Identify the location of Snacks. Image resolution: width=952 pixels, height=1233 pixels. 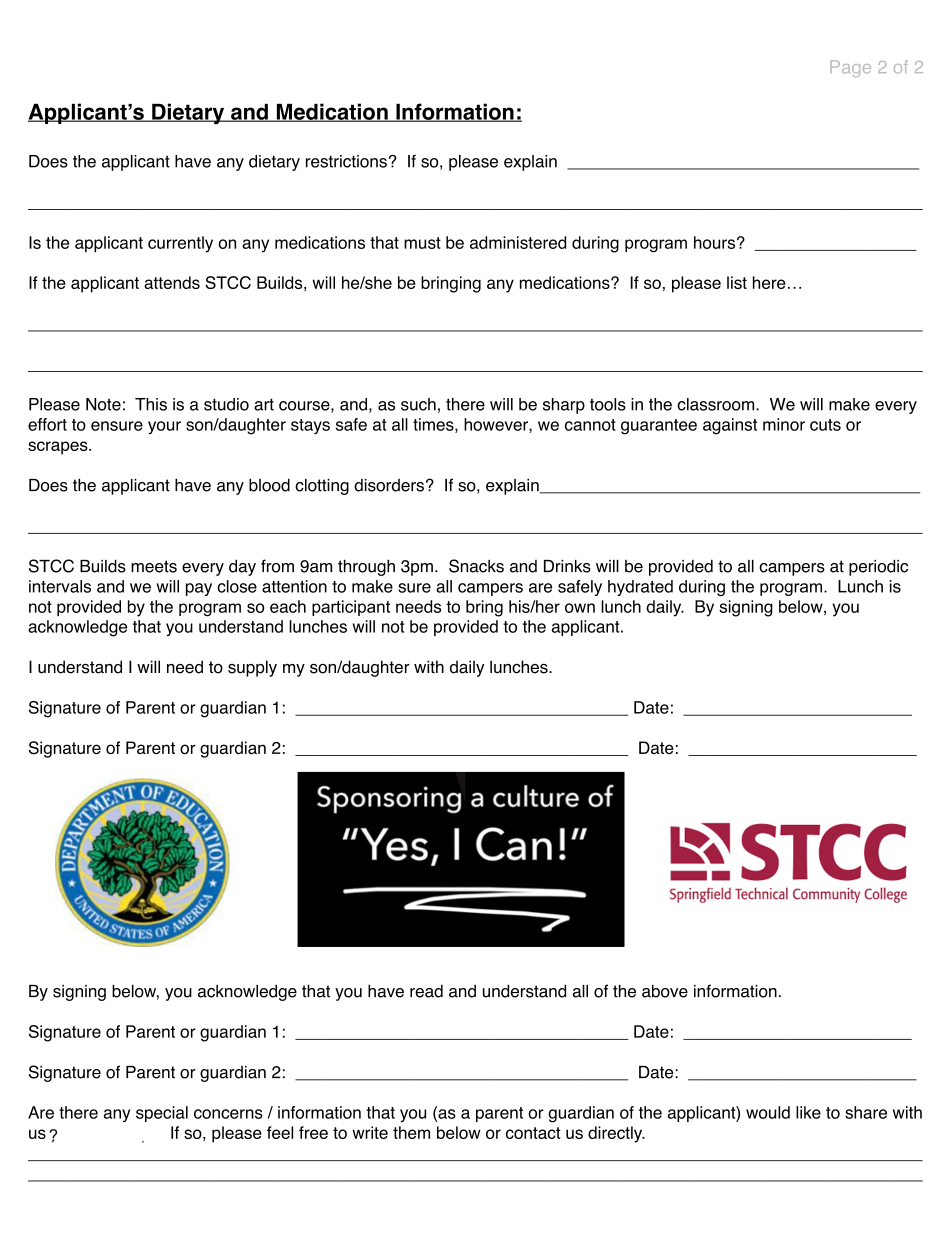
(476, 566).
